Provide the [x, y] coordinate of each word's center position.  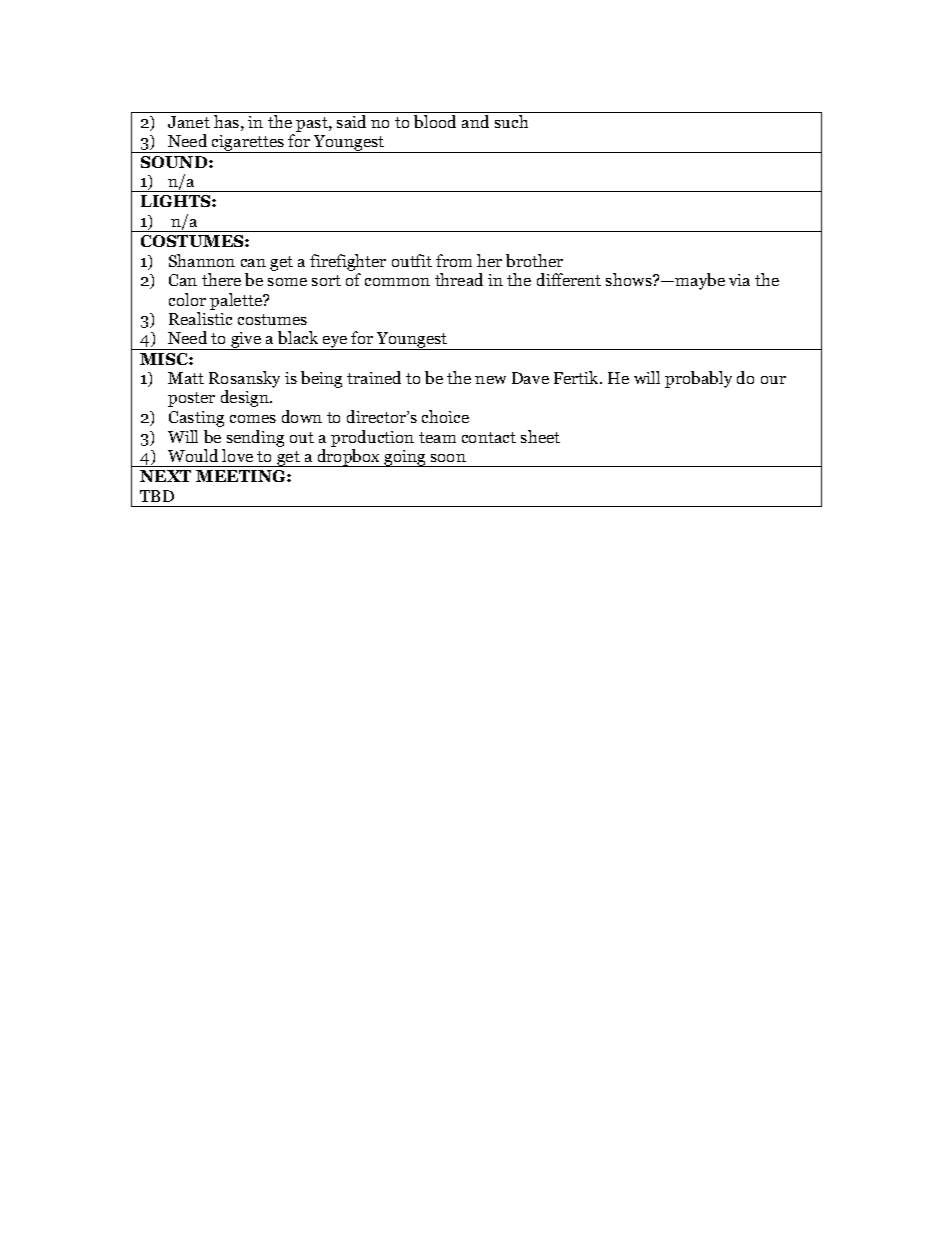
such [511, 121]
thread [459, 279]
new [490, 380]
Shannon [202, 260]
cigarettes [248, 144]
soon [448, 458]
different [569, 279]
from [454, 260]
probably [698, 379]
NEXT [165, 476]
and [475, 121]
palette [237, 301]
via [739, 280]
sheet [540, 436]
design [246, 398]
